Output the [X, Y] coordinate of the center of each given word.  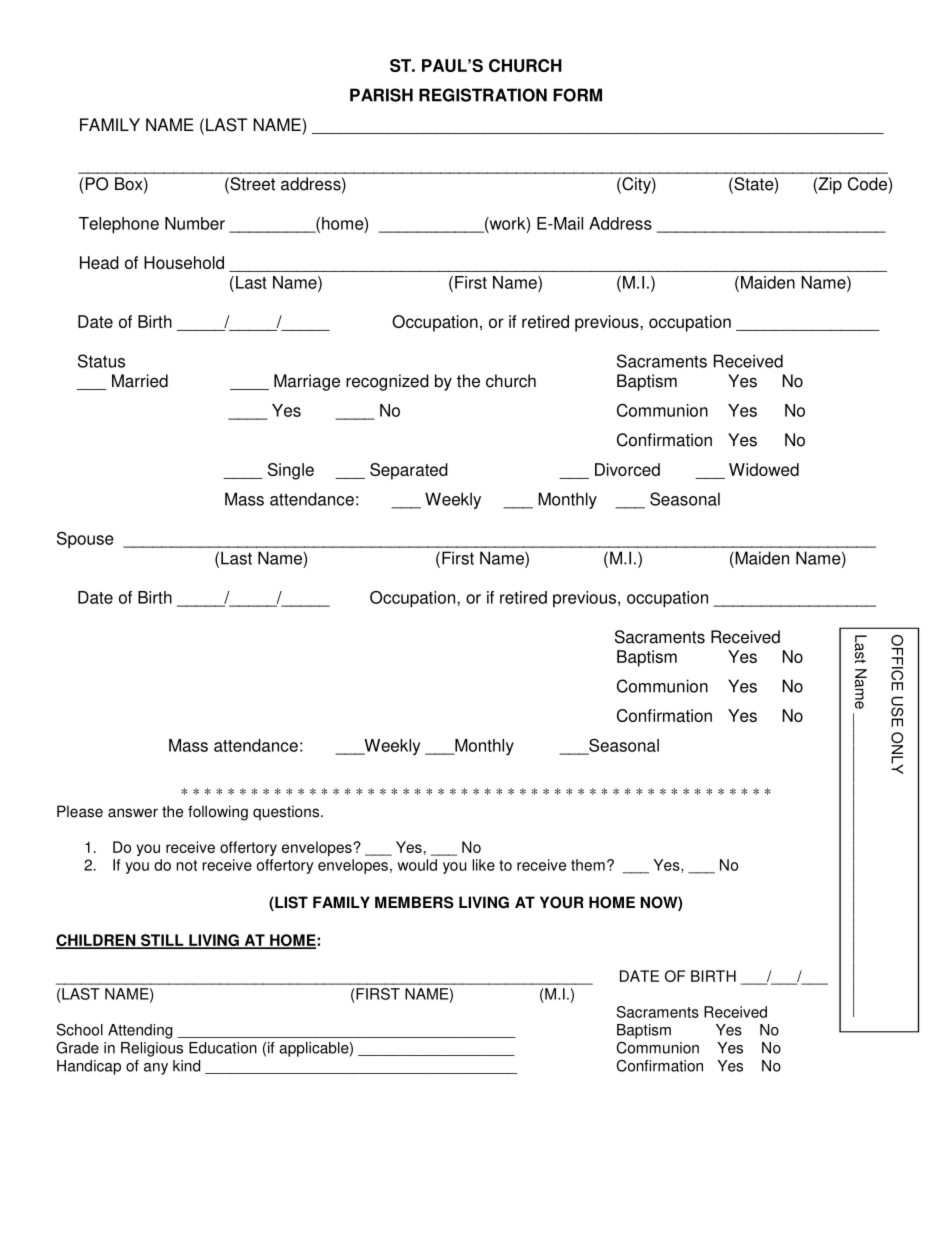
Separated [409, 471]
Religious [152, 1049]
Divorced [627, 469]
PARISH [381, 95]
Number [195, 223]
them [588, 865]
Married [140, 381]
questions [286, 813]
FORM [577, 95]
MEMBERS [414, 902]
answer [133, 813]
